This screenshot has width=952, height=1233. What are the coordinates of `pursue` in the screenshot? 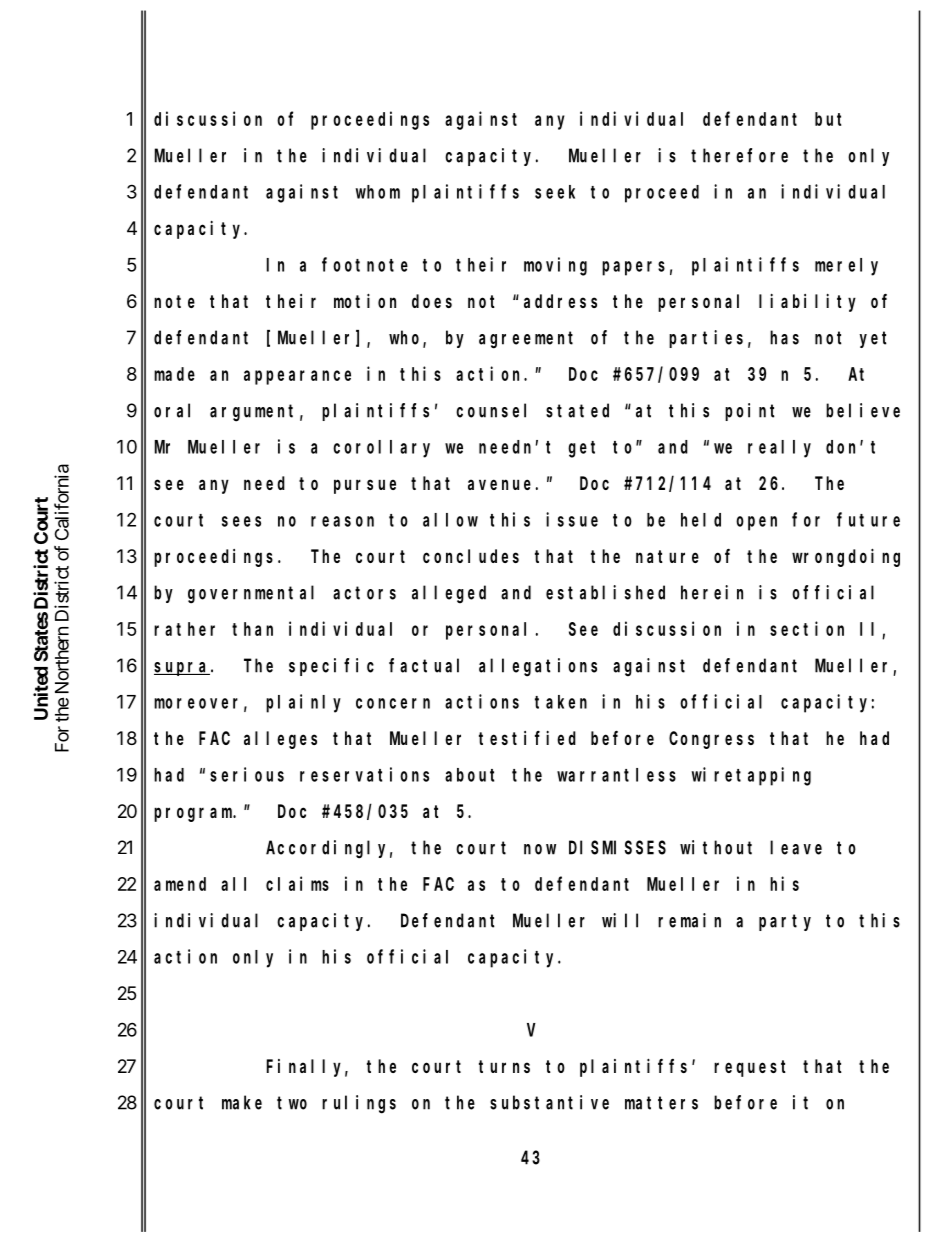 It's located at (365, 486).
